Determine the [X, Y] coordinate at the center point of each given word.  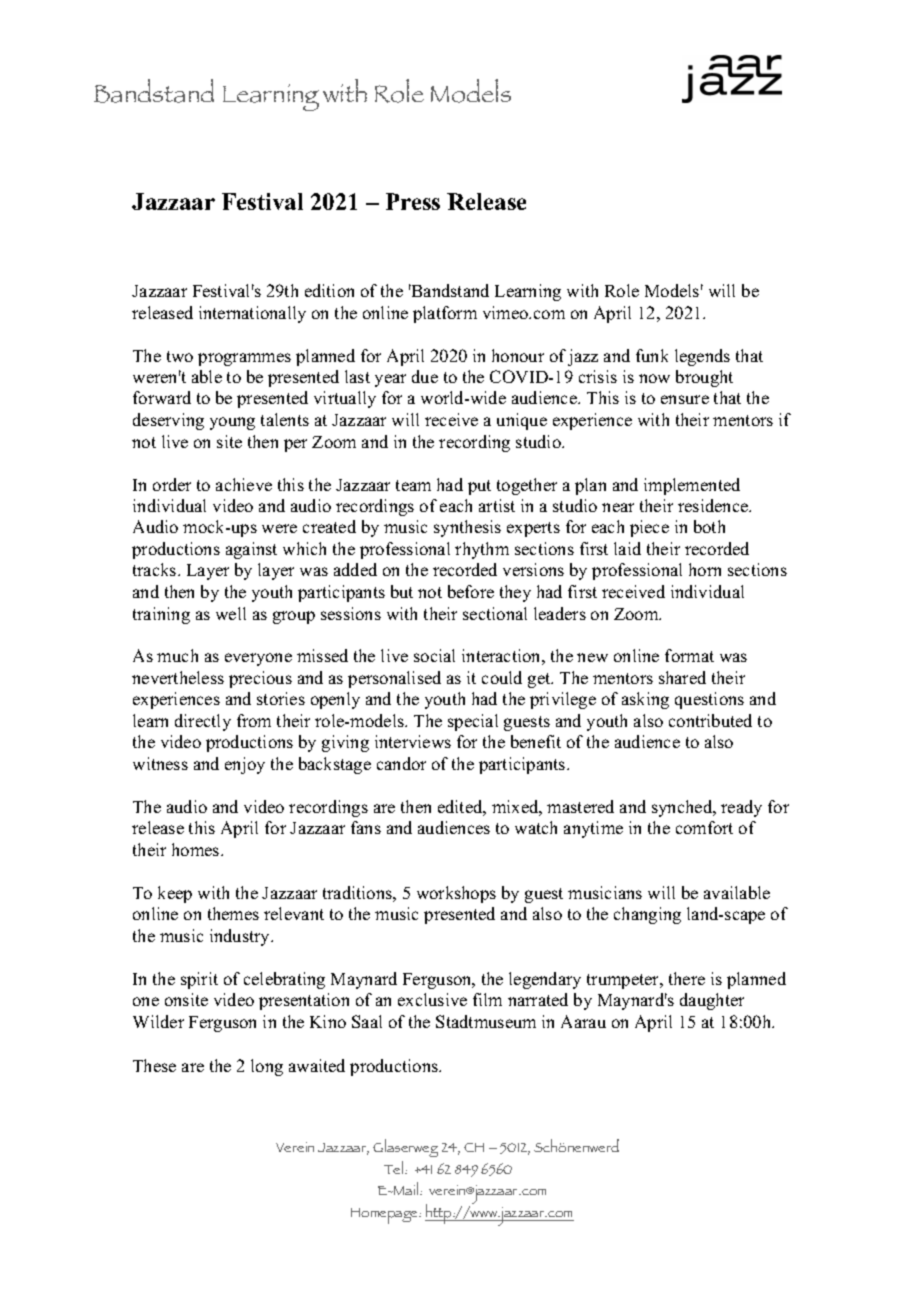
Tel [395, 1167]
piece [649, 528]
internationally [252, 314]
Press [413, 201]
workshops [456, 894]
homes [197, 849]
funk [652, 355]
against [251, 550]
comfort [704, 827]
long [267, 1067]
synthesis [467, 528]
